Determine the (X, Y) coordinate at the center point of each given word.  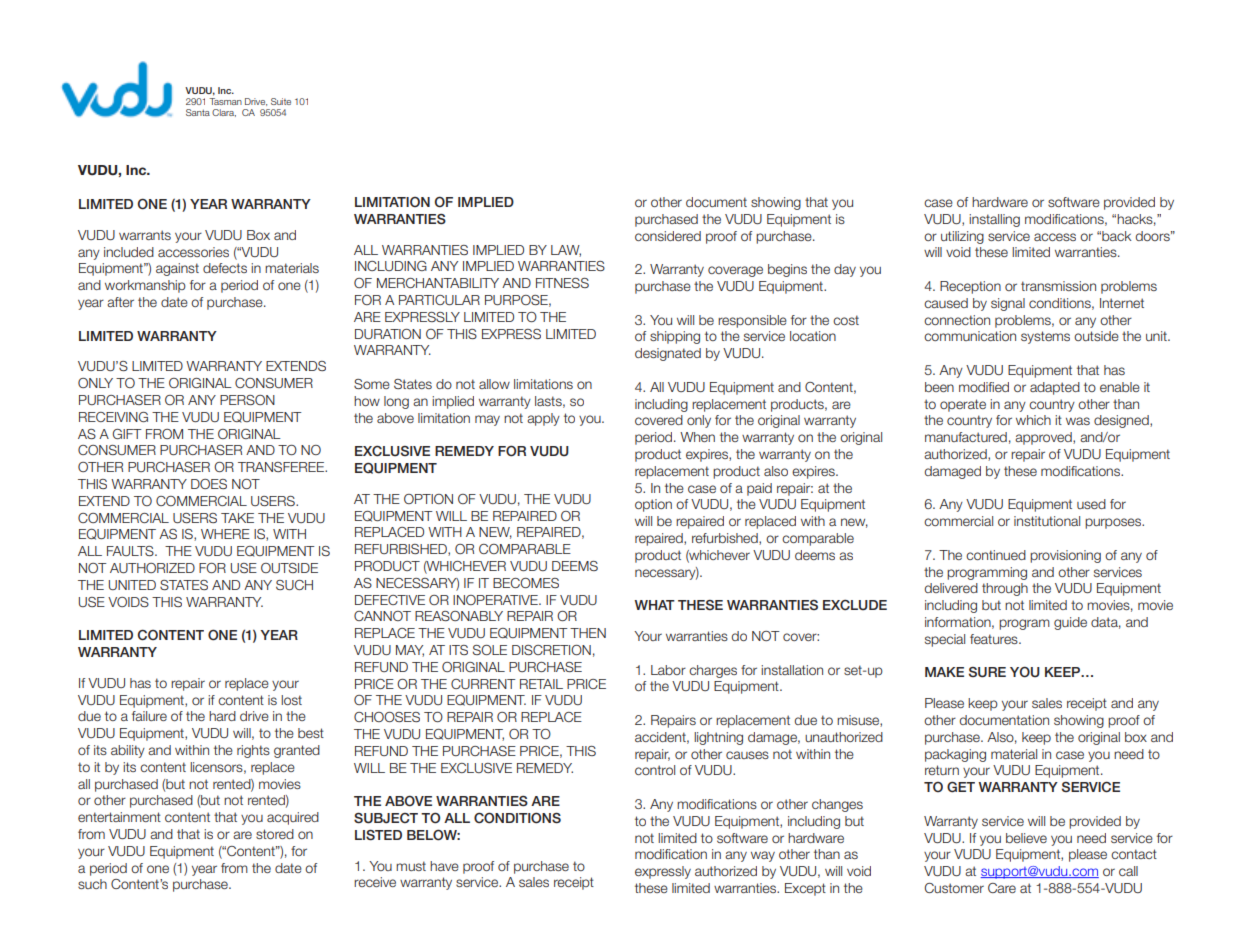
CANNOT (382, 616)
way (763, 856)
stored (275, 834)
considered (668, 236)
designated (668, 354)
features (995, 639)
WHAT (654, 605)
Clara (224, 113)
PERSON (247, 400)
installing (994, 220)
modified (984, 387)
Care (1002, 888)
